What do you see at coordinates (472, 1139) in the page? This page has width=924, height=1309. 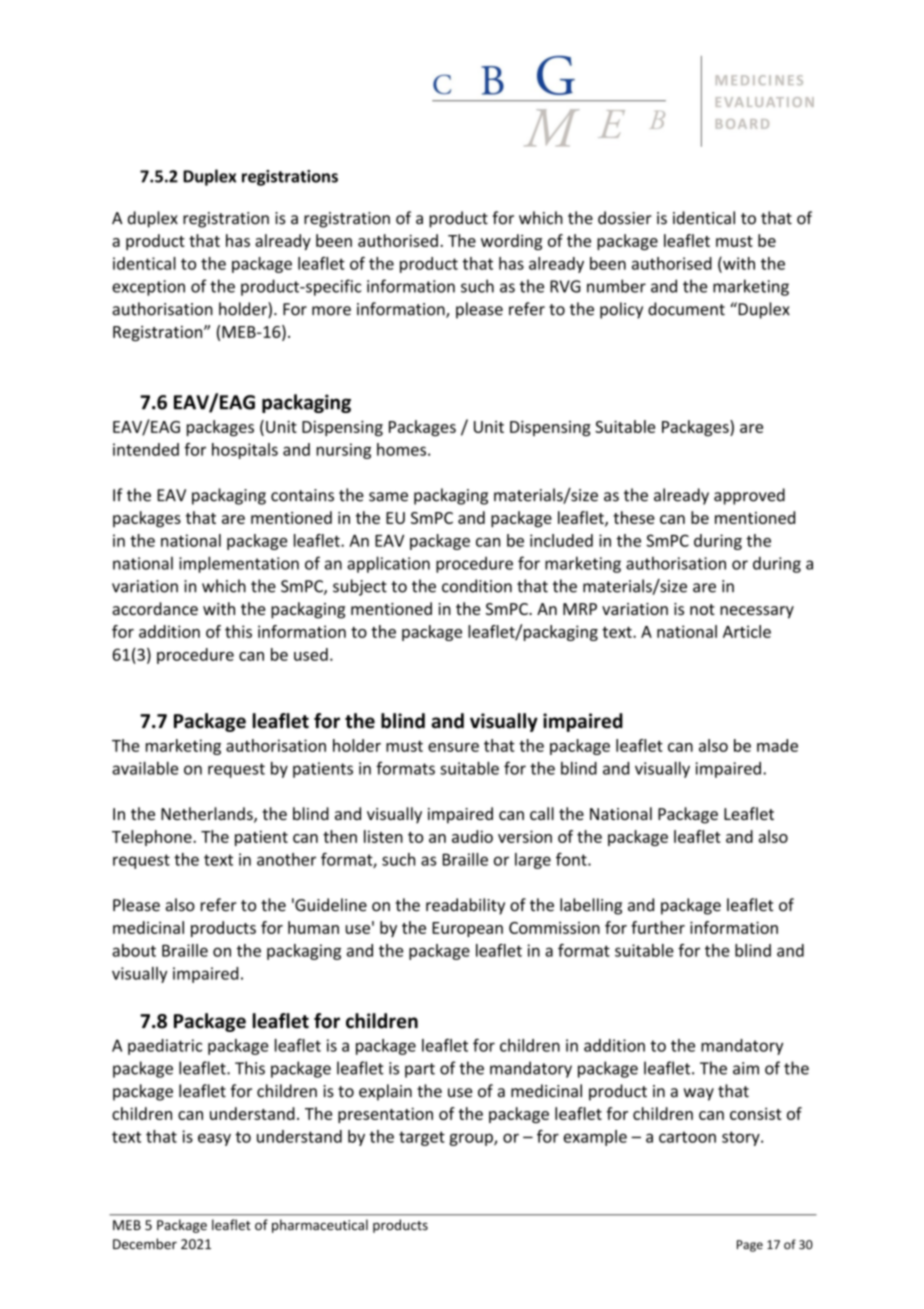 I see `group` at bounding box center [472, 1139].
